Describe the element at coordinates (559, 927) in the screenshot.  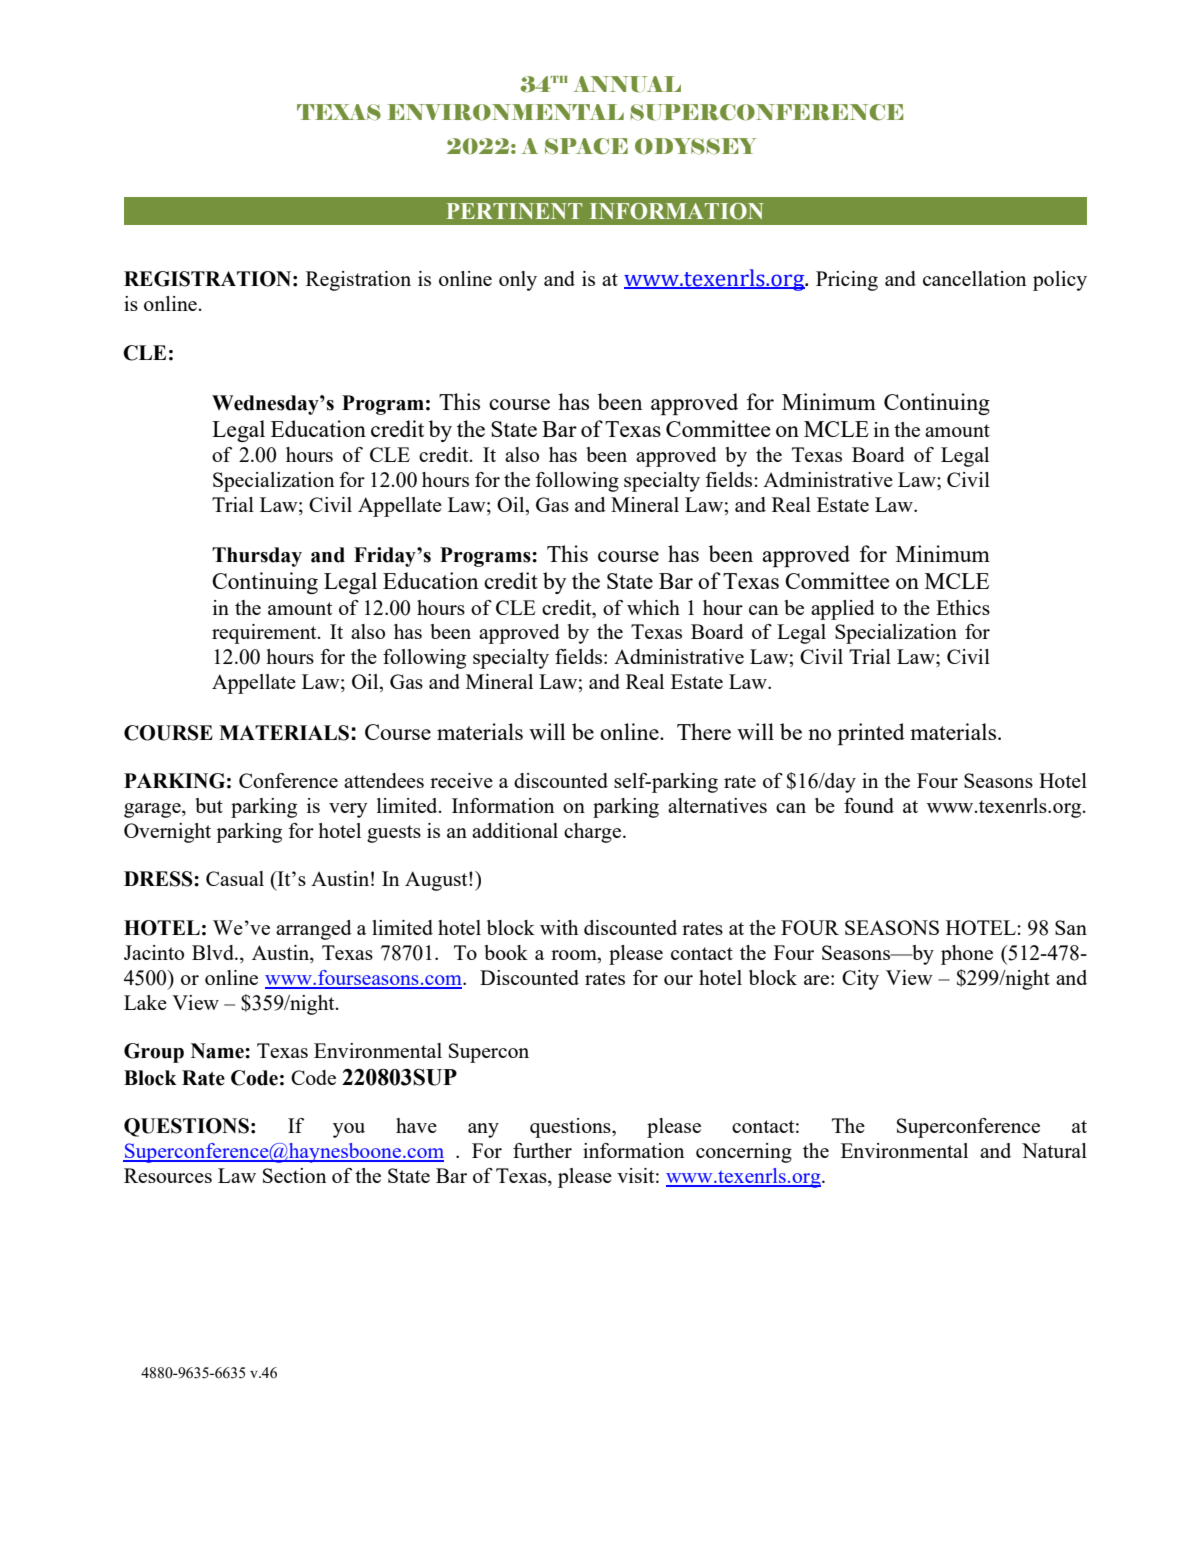
I see `with` at that location.
